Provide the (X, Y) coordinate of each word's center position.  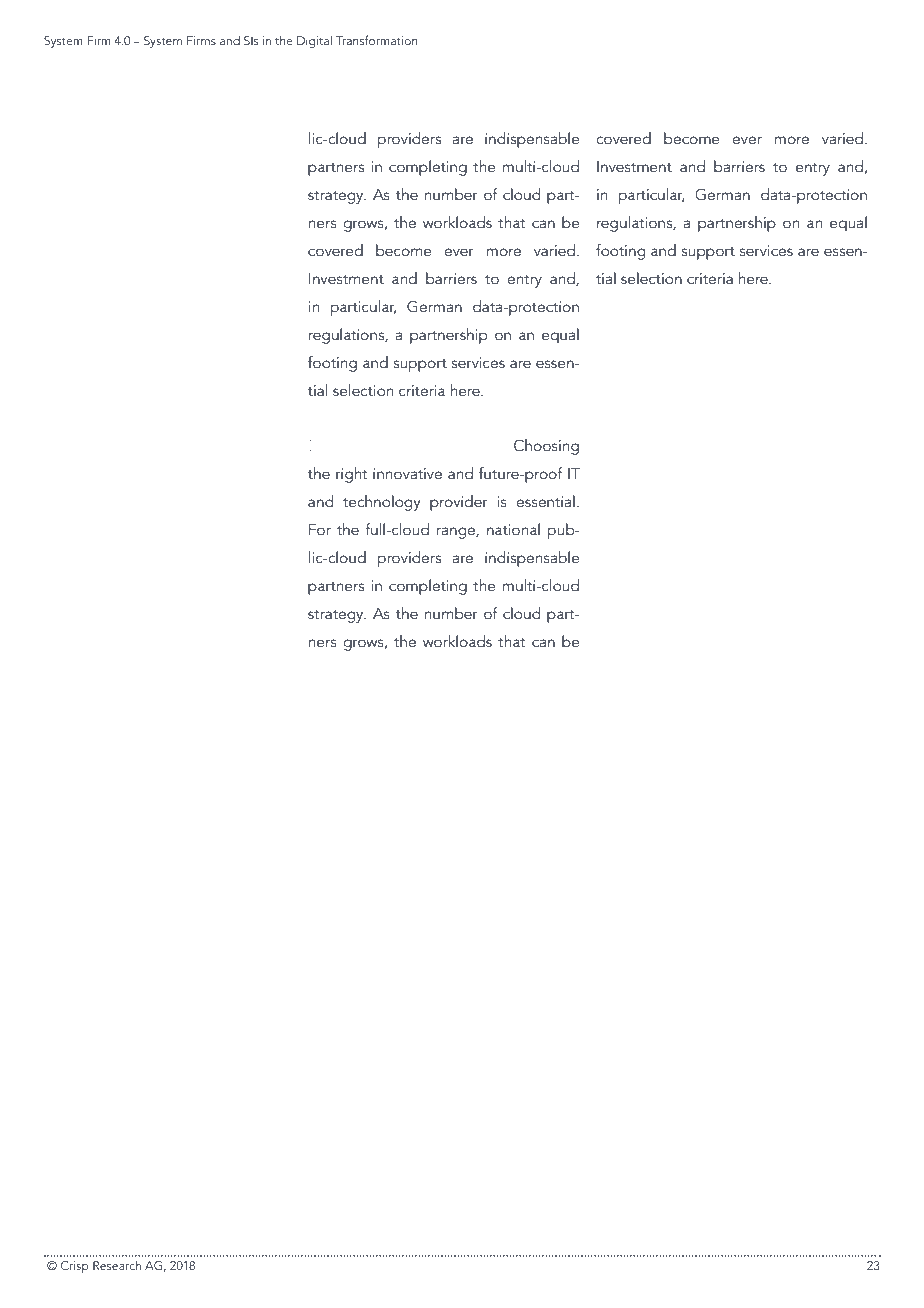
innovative (407, 473)
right (352, 475)
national (513, 529)
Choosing (546, 447)
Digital (314, 42)
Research (117, 1265)
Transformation (377, 40)
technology (381, 503)
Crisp (75, 1267)
